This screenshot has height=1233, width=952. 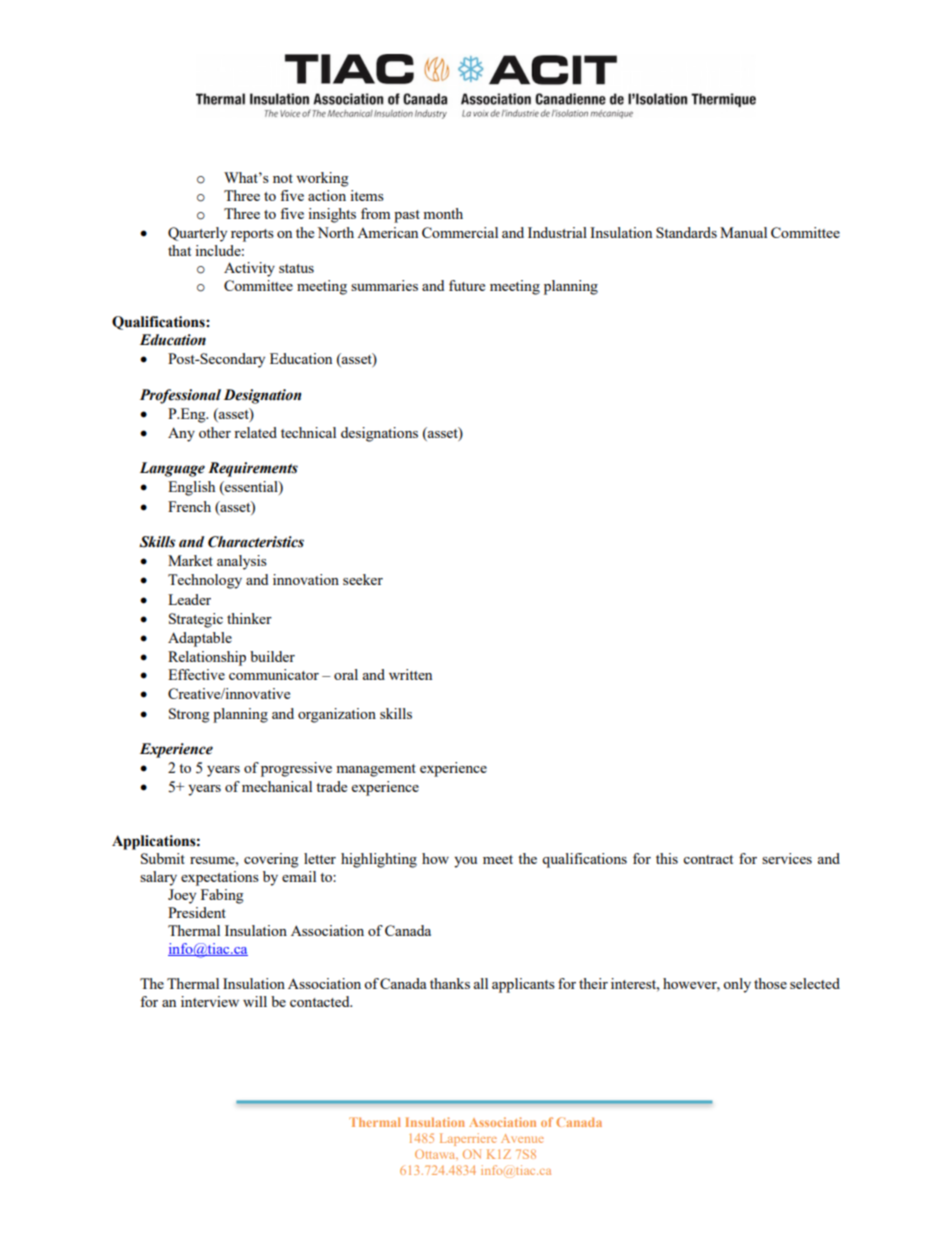 I want to click on you, so click(x=465, y=862).
